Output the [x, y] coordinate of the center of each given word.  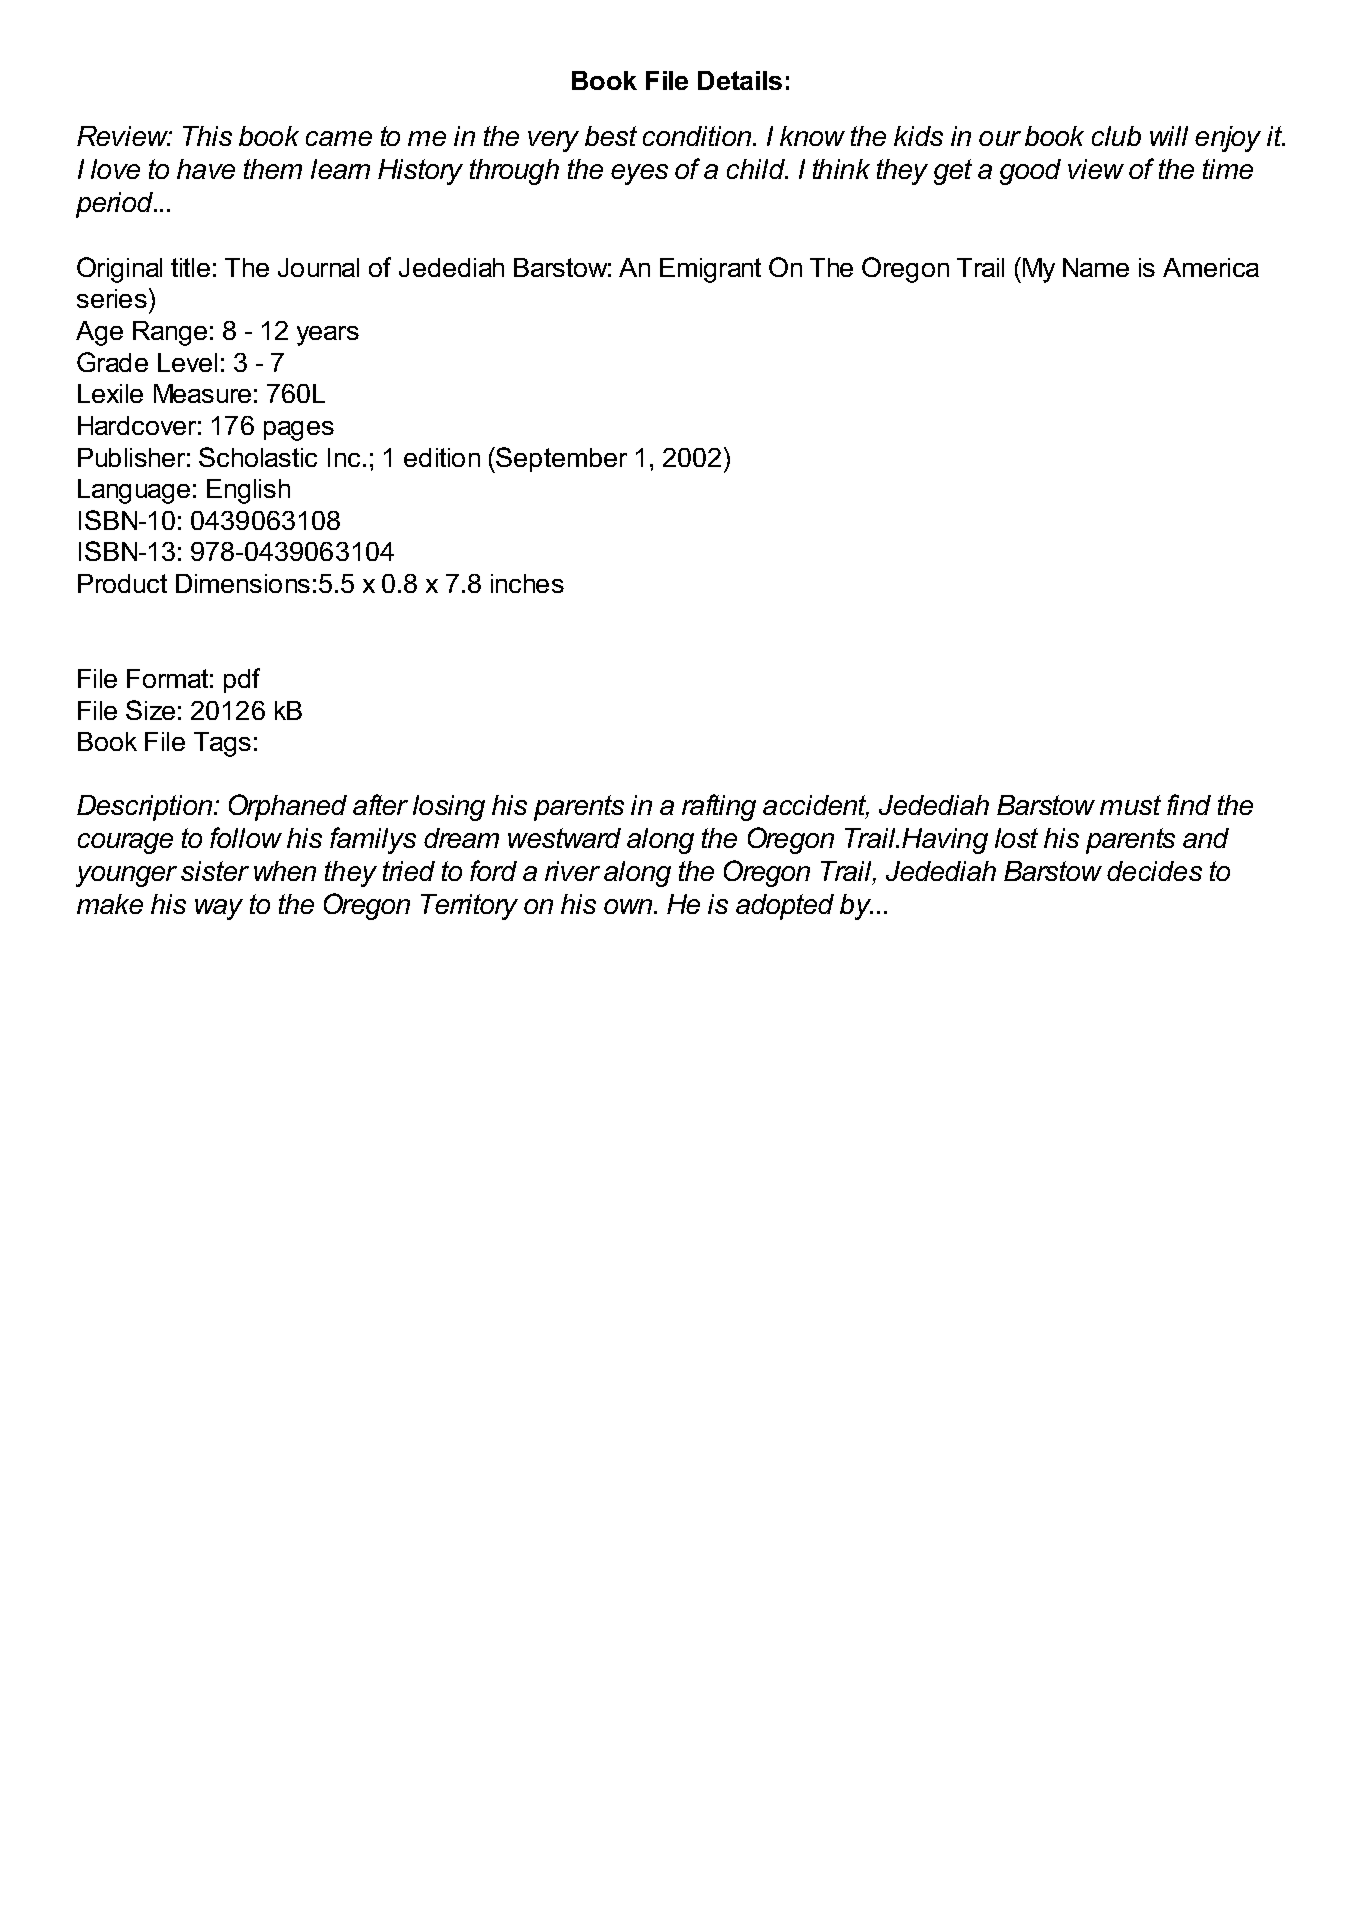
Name [1096, 267]
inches [527, 583]
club [1116, 136]
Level [187, 362]
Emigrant [710, 270]
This [207, 136]
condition [698, 136]
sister [215, 871]
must [1130, 805]
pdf [242, 680]
